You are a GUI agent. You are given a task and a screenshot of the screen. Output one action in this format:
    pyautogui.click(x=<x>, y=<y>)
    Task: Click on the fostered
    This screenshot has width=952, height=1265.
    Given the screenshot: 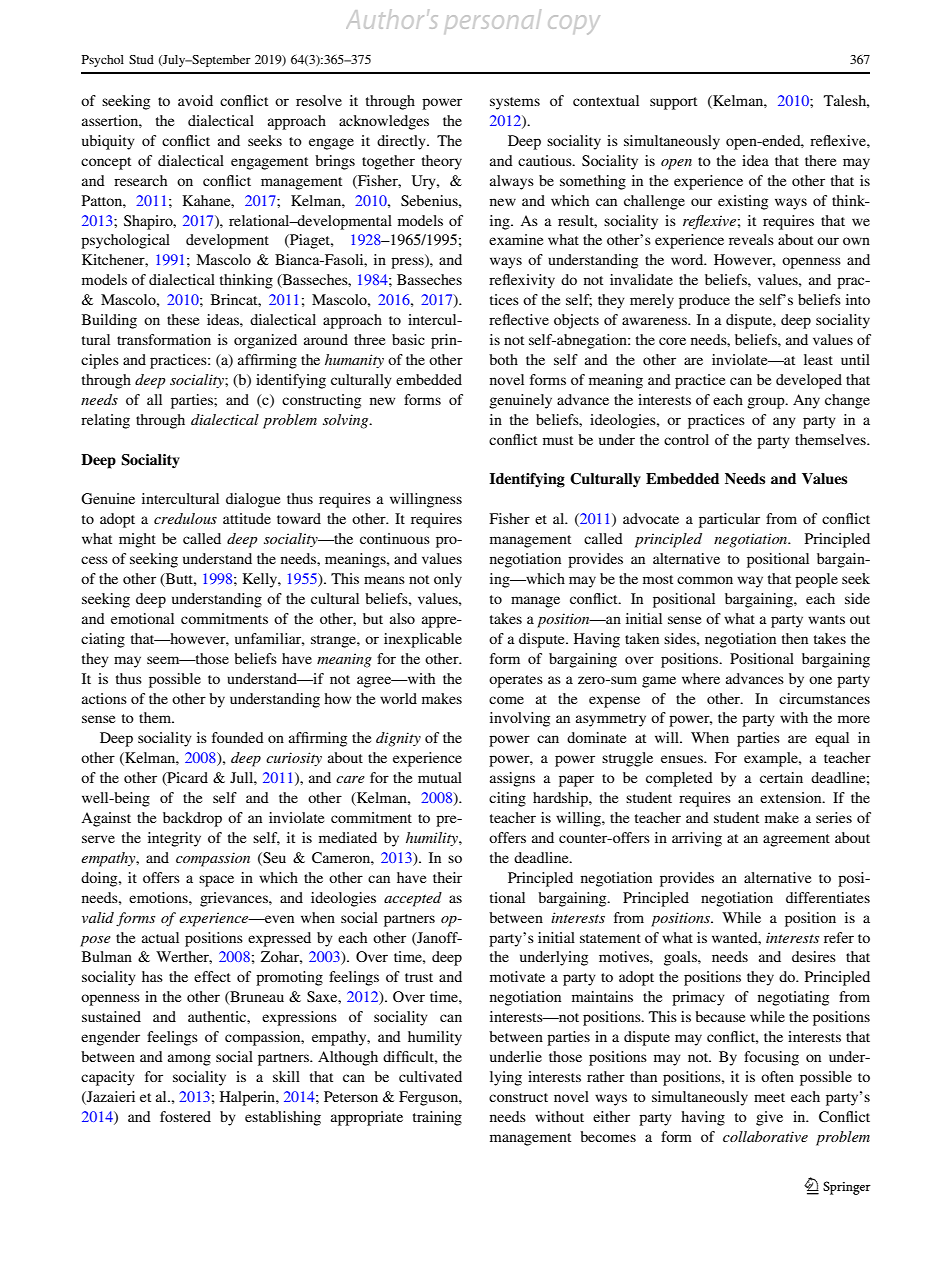 What is the action you would take?
    pyautogui.click(x=185, y=1116)
